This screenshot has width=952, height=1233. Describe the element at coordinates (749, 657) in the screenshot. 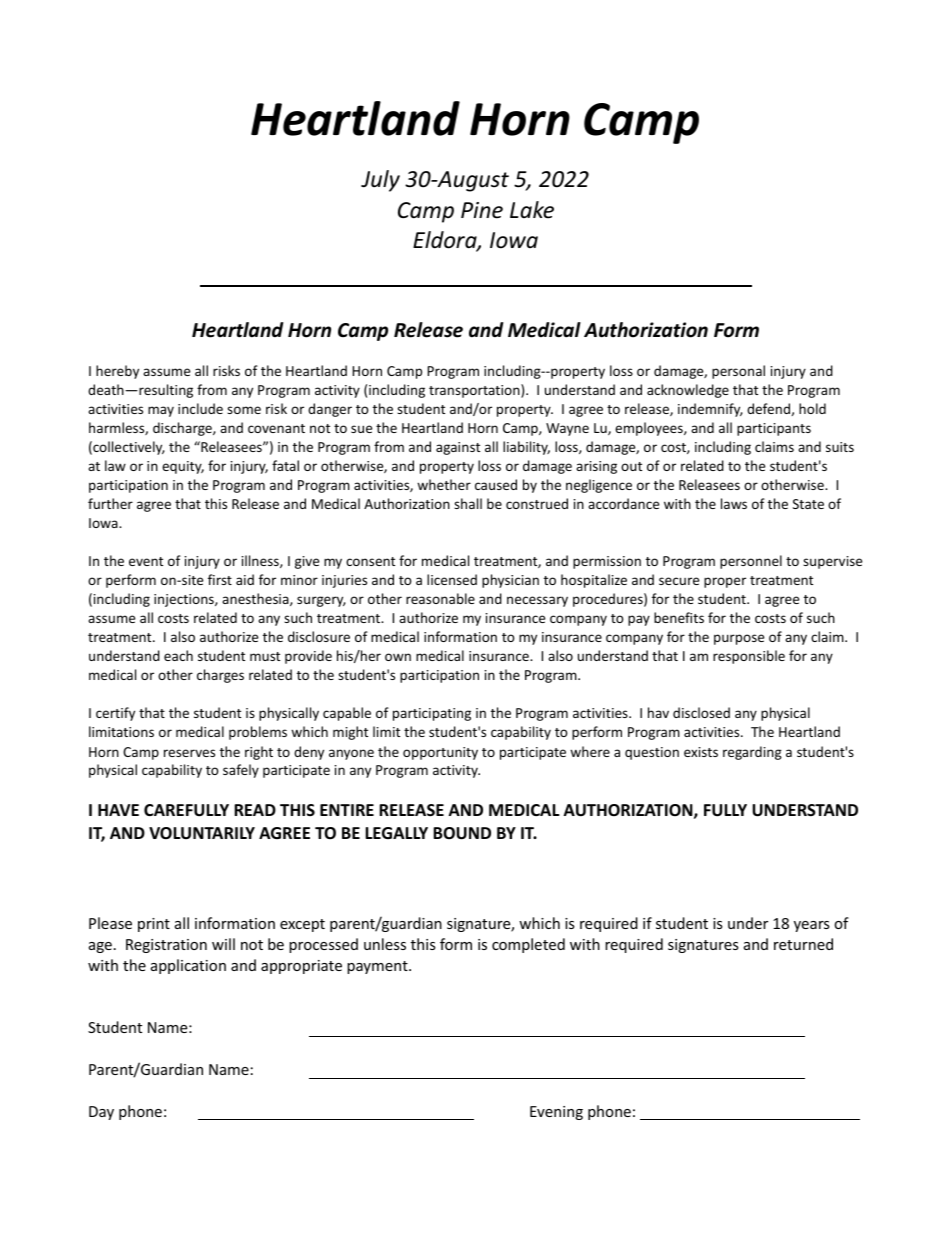

I see `responsible` at that location.
